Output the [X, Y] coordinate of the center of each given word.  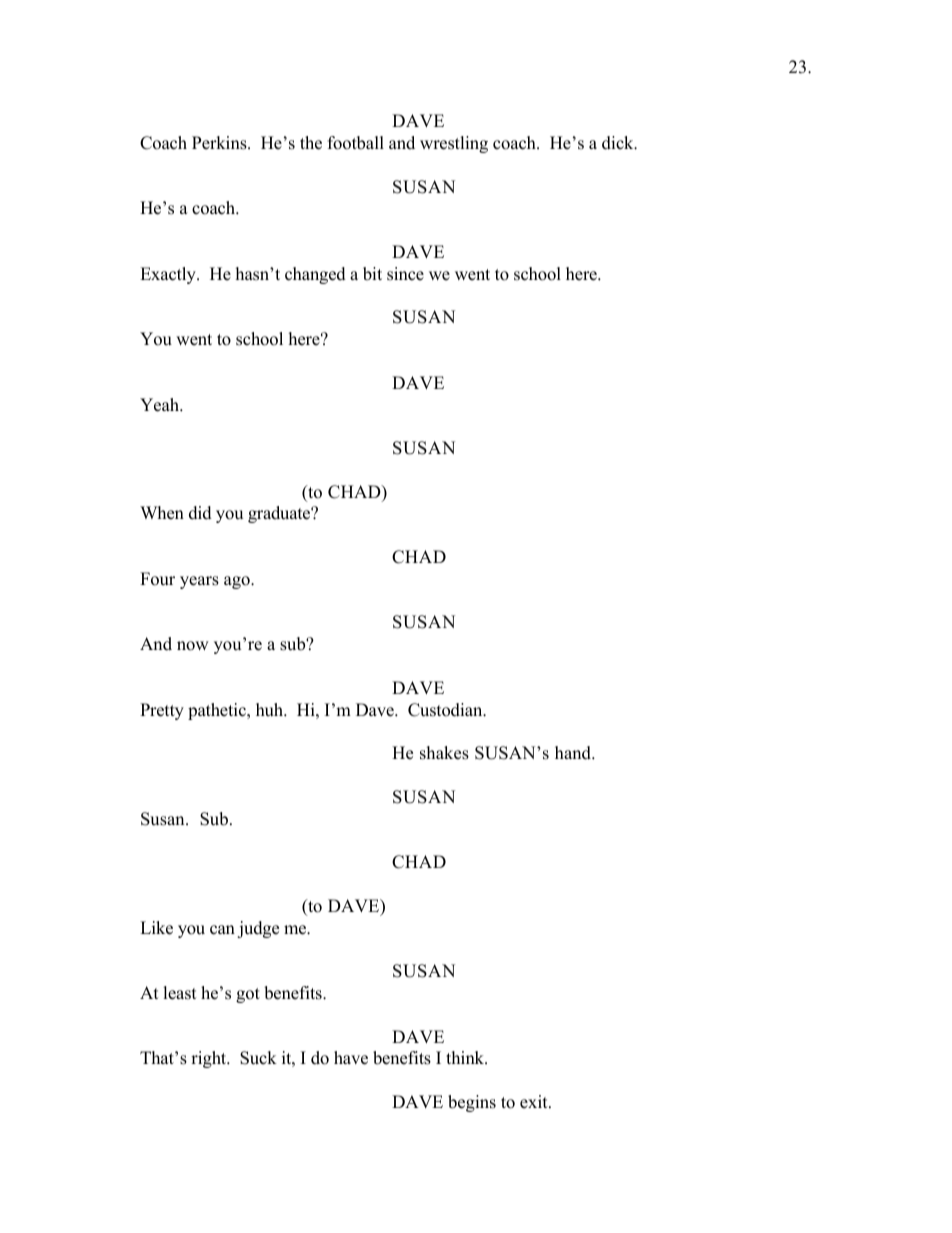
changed [315, 275]
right [210, 1059]
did [200, 513]
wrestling [454, 144]
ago [238, 582]
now [193, 646]
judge [258, 929]
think [466, 1057]
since [405, 274]
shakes [444, 753]
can [222, 930]
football [356, 143]
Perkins [220, 143]
